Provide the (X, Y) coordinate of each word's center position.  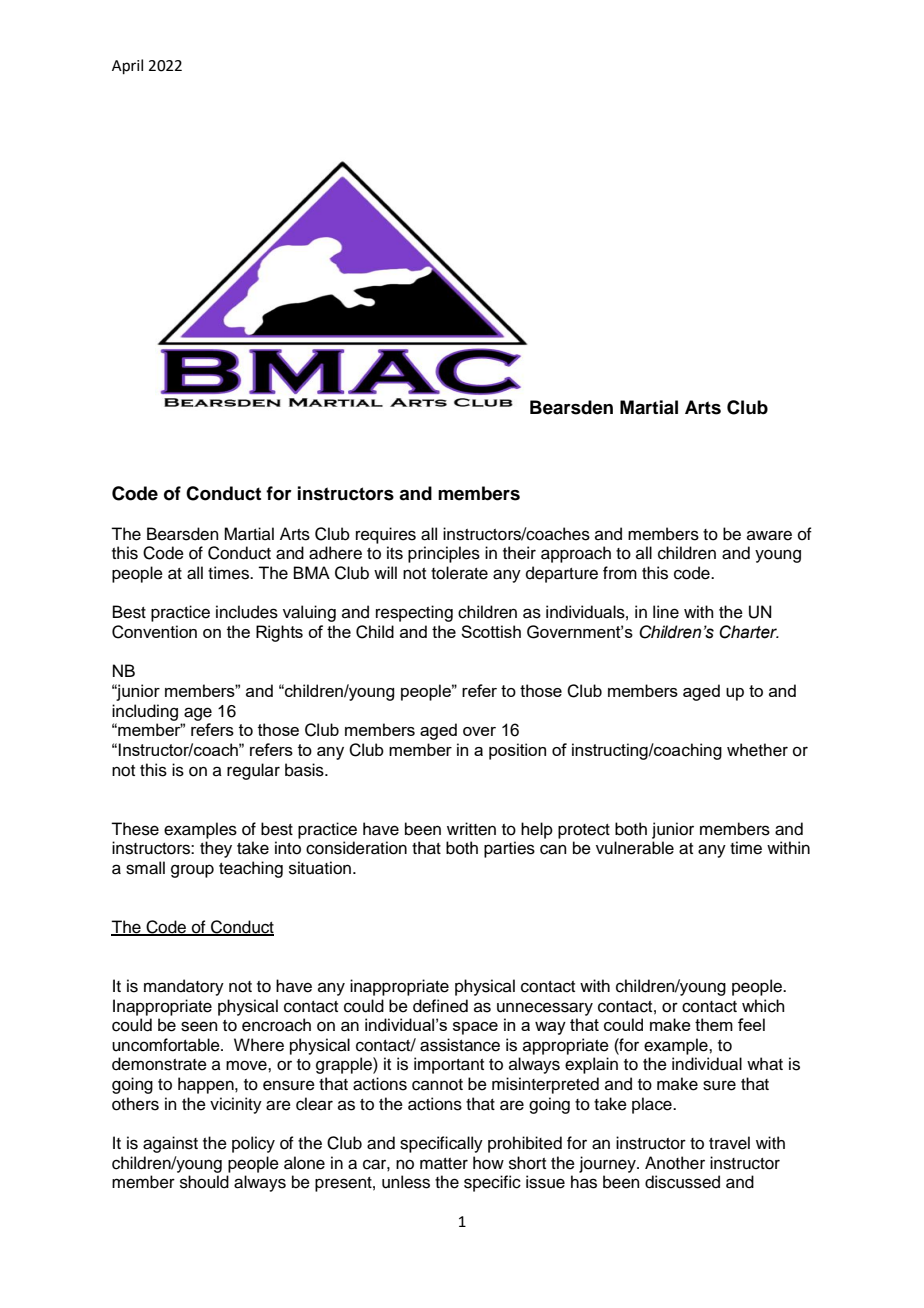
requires (386, 535)
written (471, 829)
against (170, 1144)
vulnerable (635, 848)
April (127, 66)
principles (444, 554)
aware (769, 535)
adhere (335, 553)
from (620, 573)
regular (253, 771)
